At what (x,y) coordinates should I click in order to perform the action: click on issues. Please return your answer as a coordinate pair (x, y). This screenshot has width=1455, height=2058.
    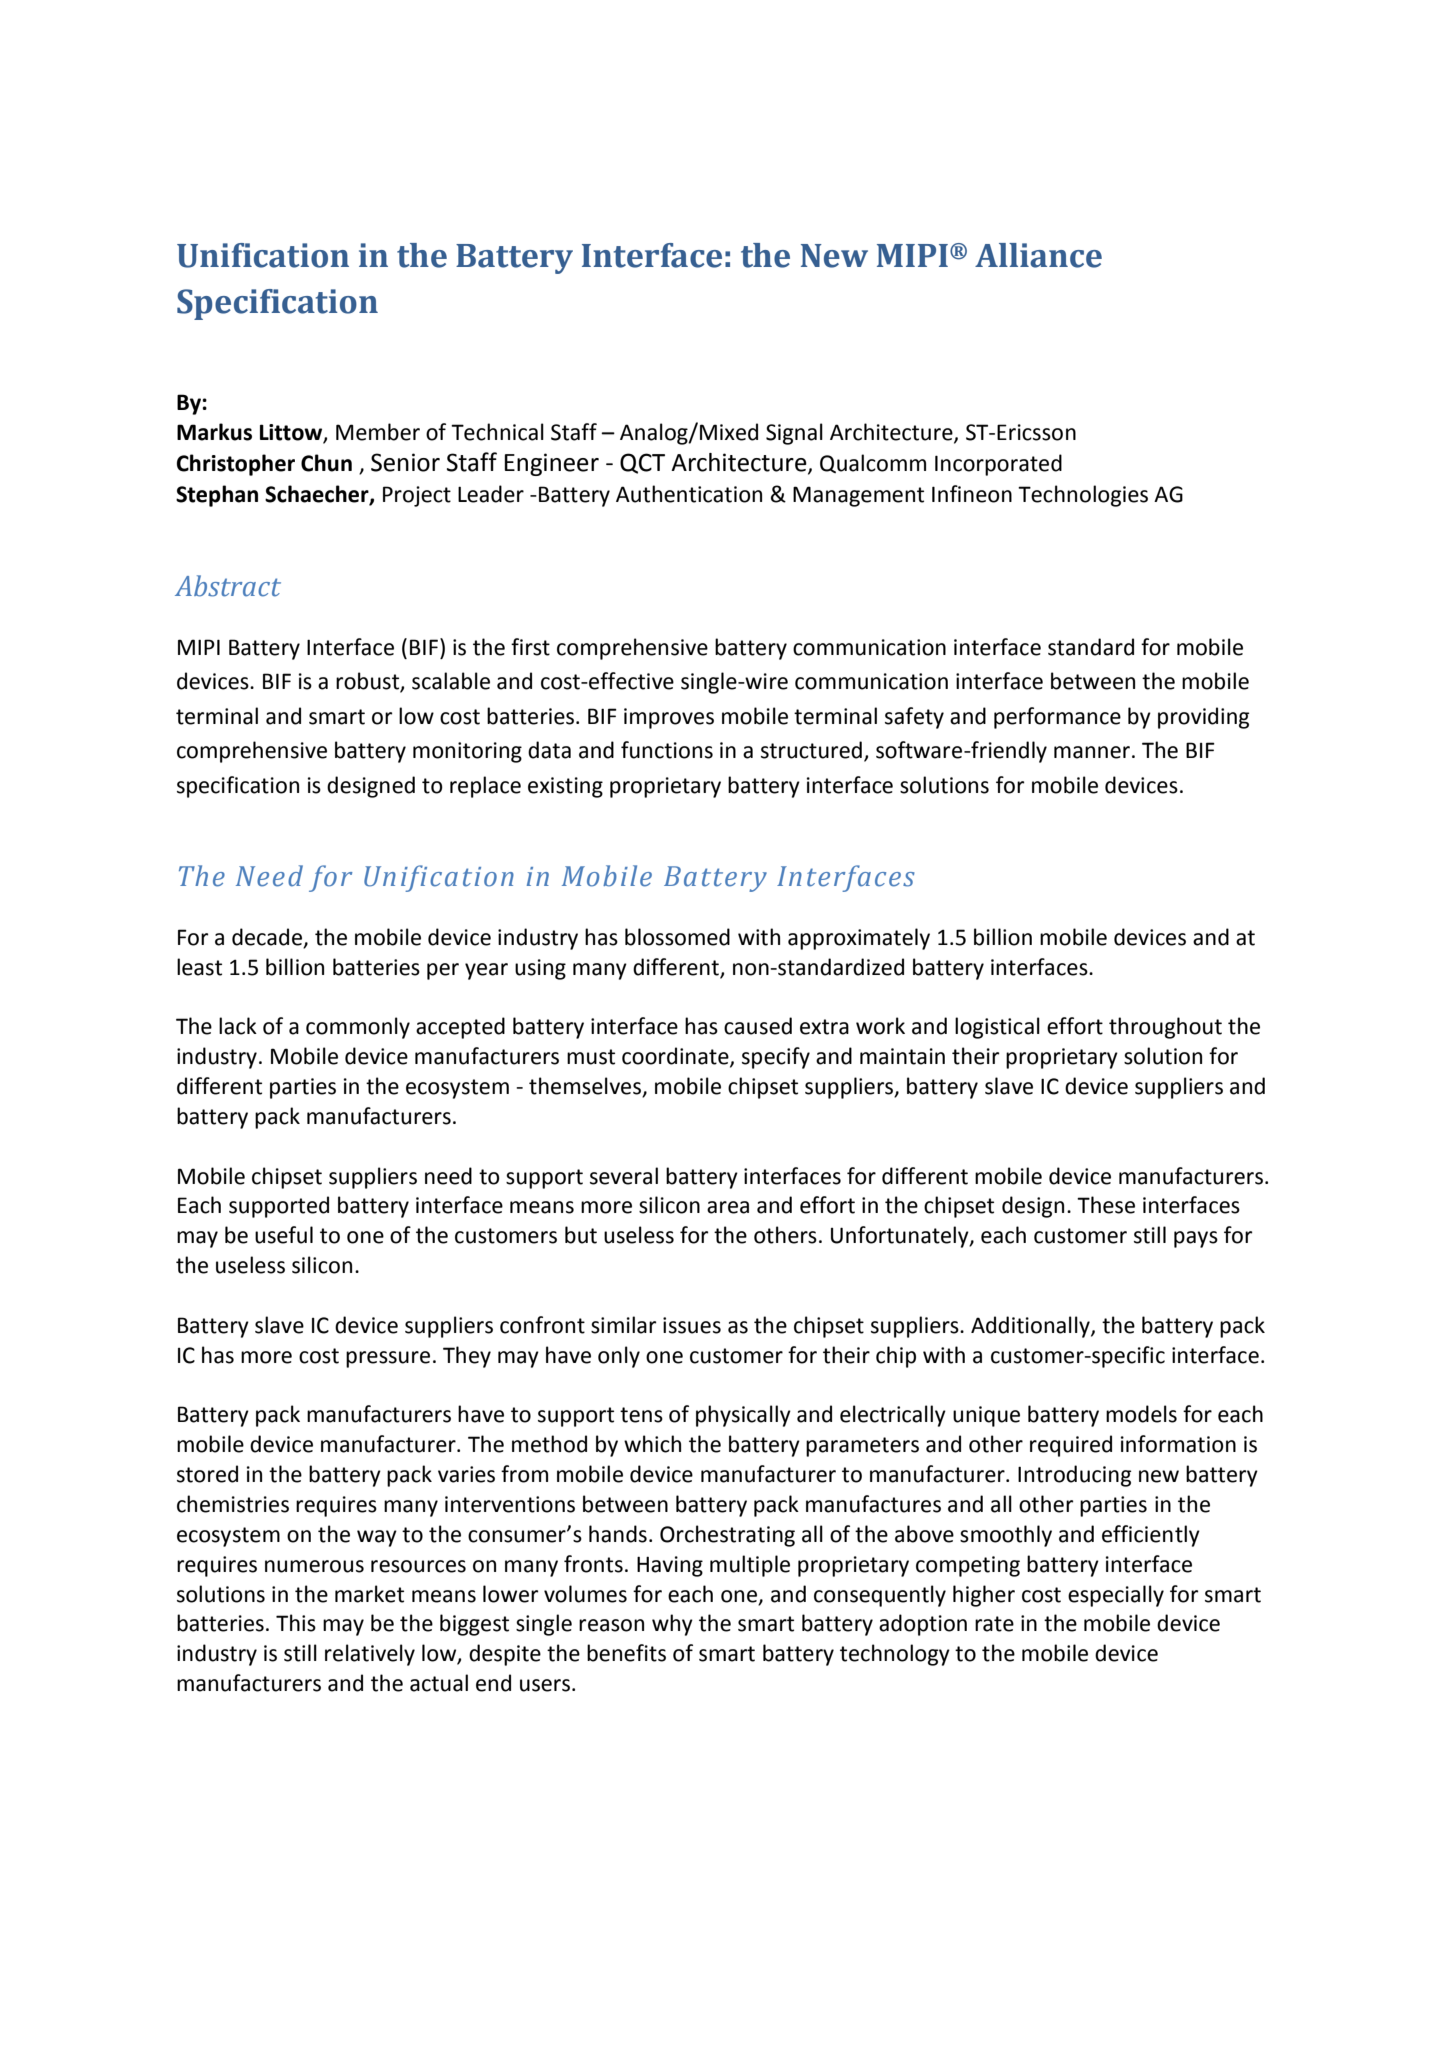
    Looking at the image, I should click on (692, 1325).
